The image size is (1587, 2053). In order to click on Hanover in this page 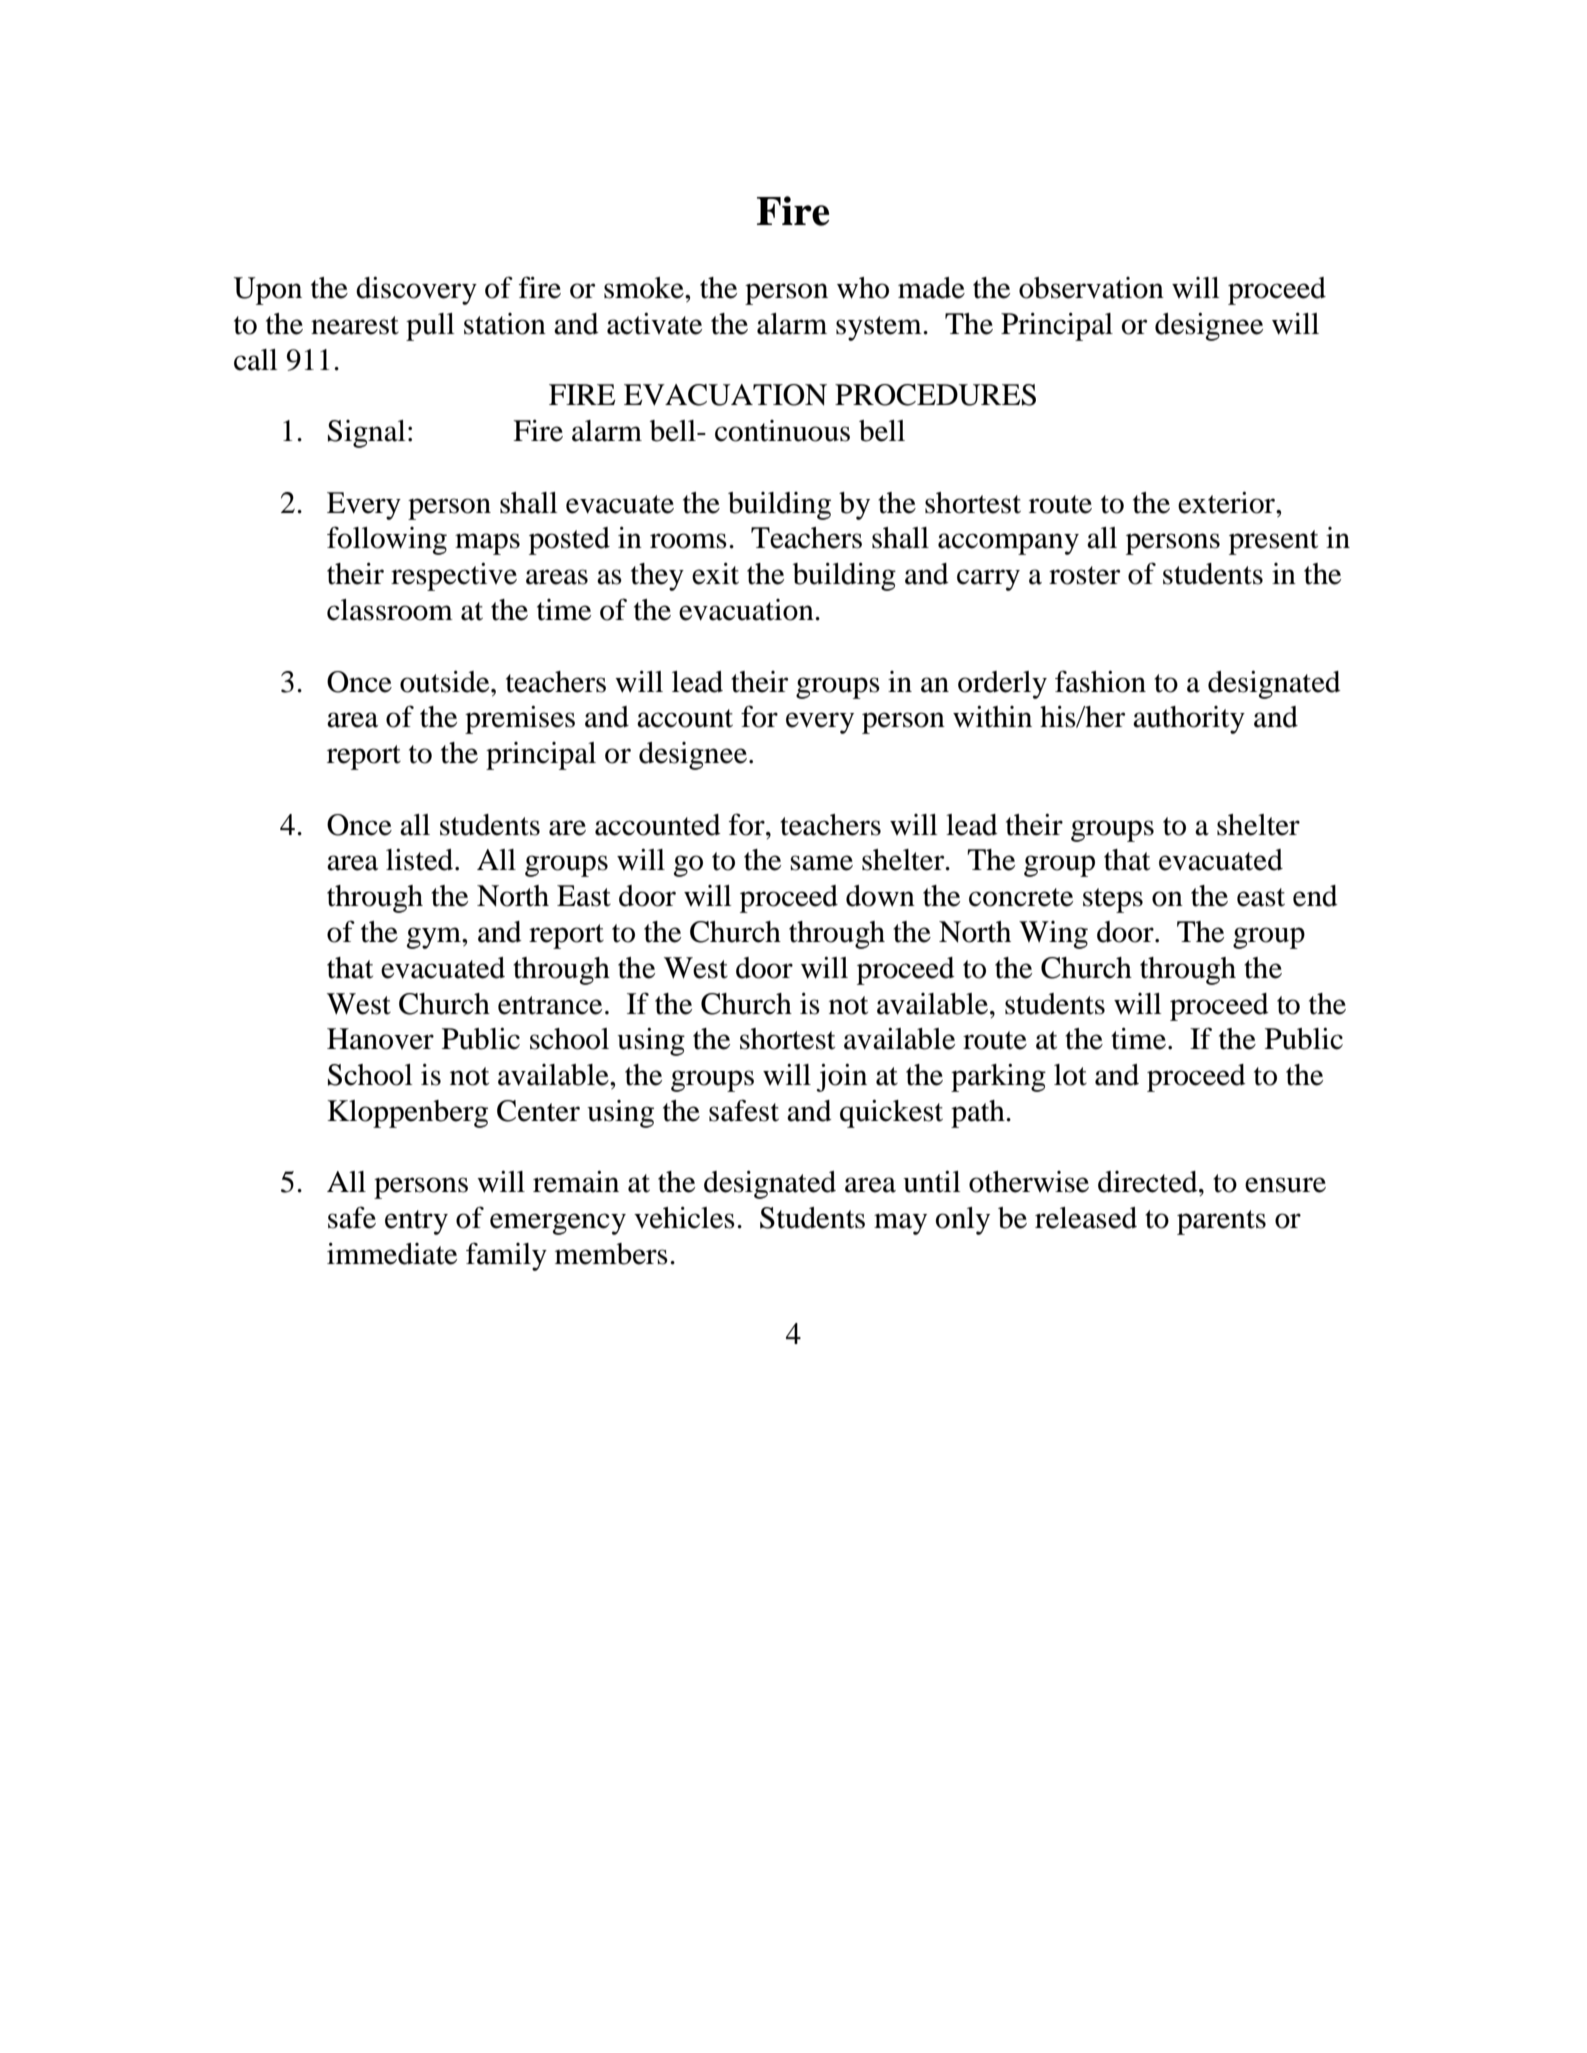, I will do `click(380, 1039)`.
